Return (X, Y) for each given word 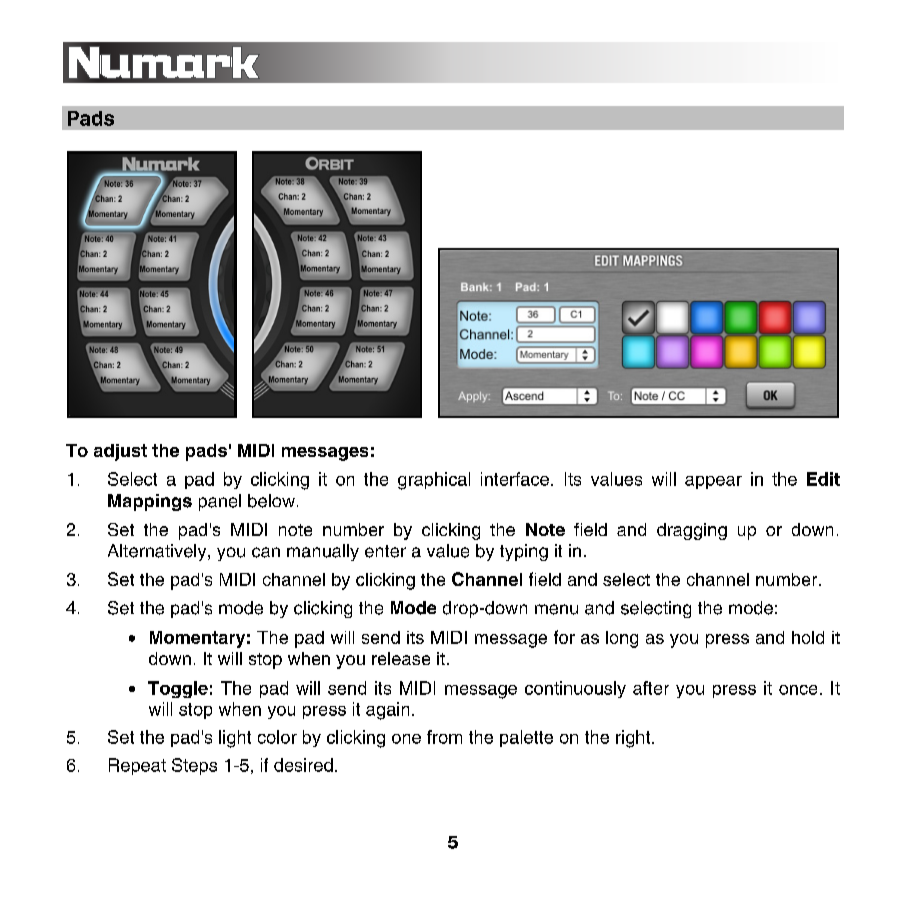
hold (808, 637)
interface (515, 479)
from (444, 737)
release (401, 658)
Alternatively (158, 552)
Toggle (178, 689)
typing (524, 552)
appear (713, 482)
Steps (194, 766)
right (634, 739)
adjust (120, 452)
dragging (692, 531)
